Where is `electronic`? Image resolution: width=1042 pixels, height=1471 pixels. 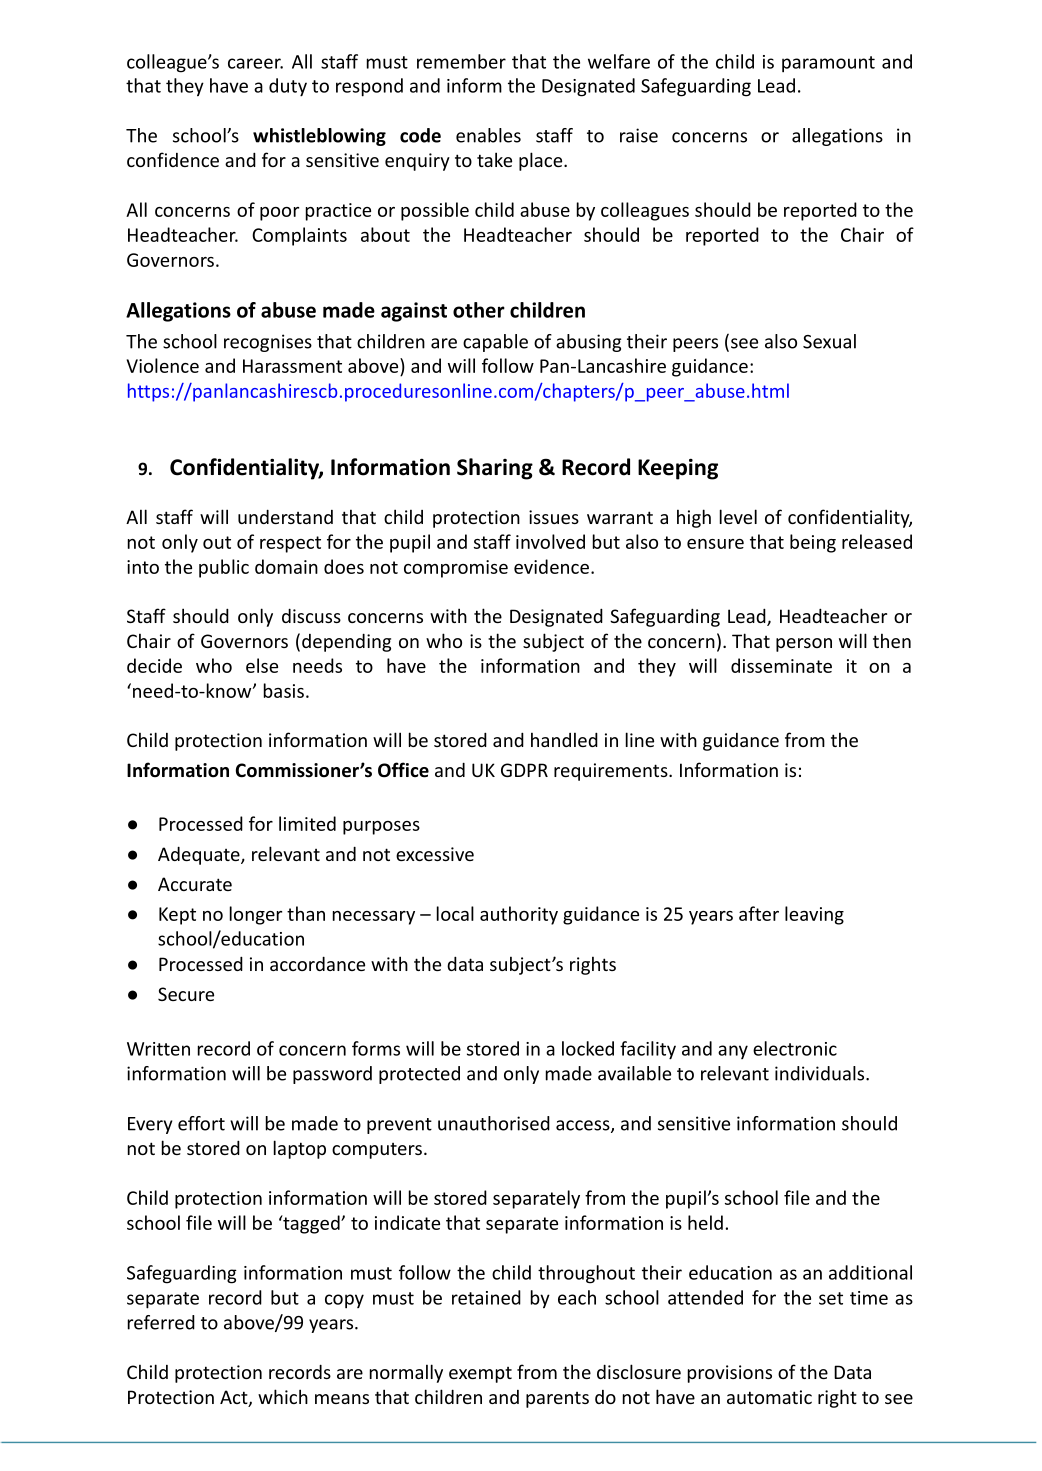
electronic is located at coordinates (795, 1048).
